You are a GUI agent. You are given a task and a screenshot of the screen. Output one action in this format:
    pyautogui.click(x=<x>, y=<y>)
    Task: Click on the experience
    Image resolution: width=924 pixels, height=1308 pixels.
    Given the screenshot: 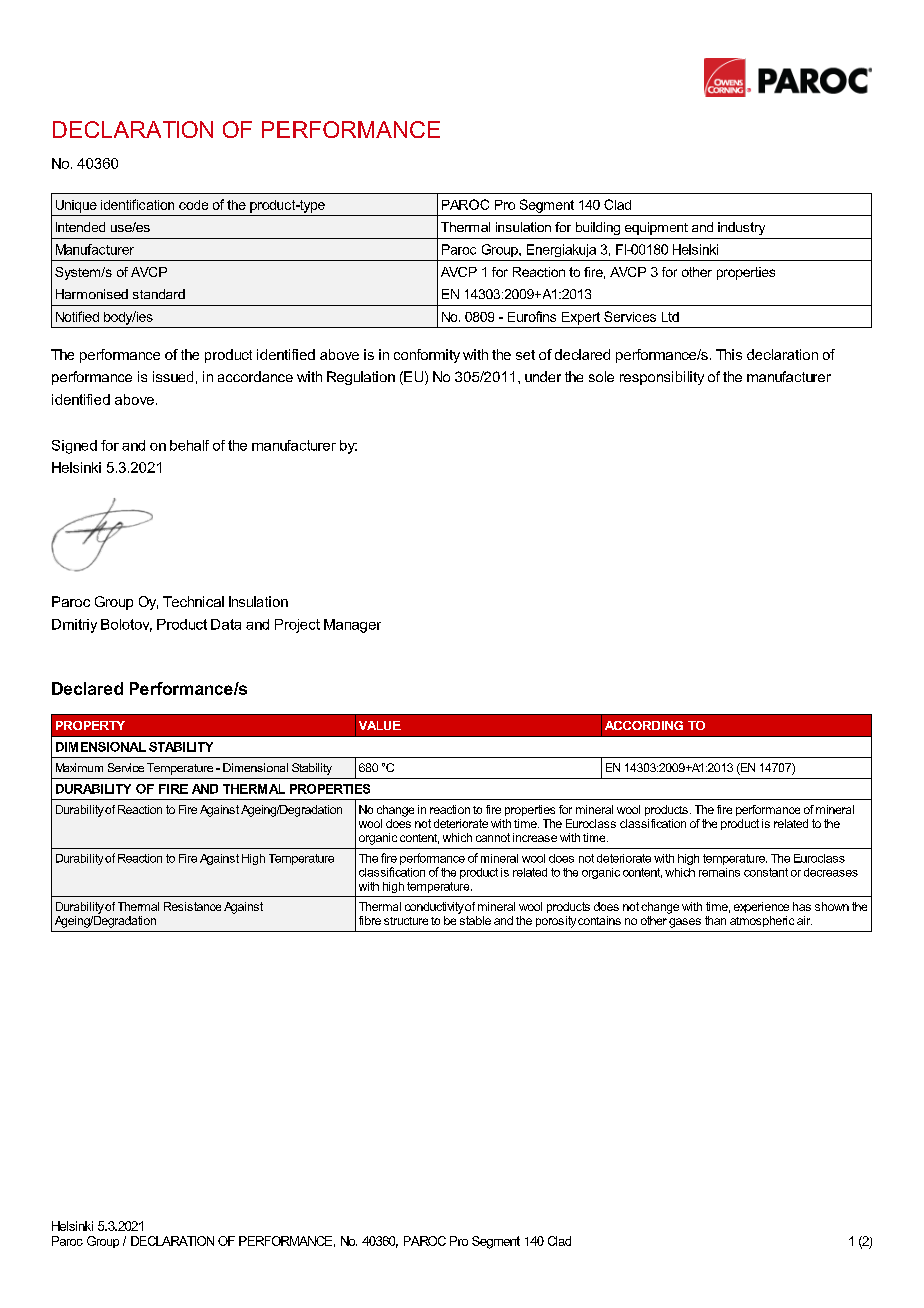 What is the action you would take?
    pyautogui.click(x=761, y=907)
